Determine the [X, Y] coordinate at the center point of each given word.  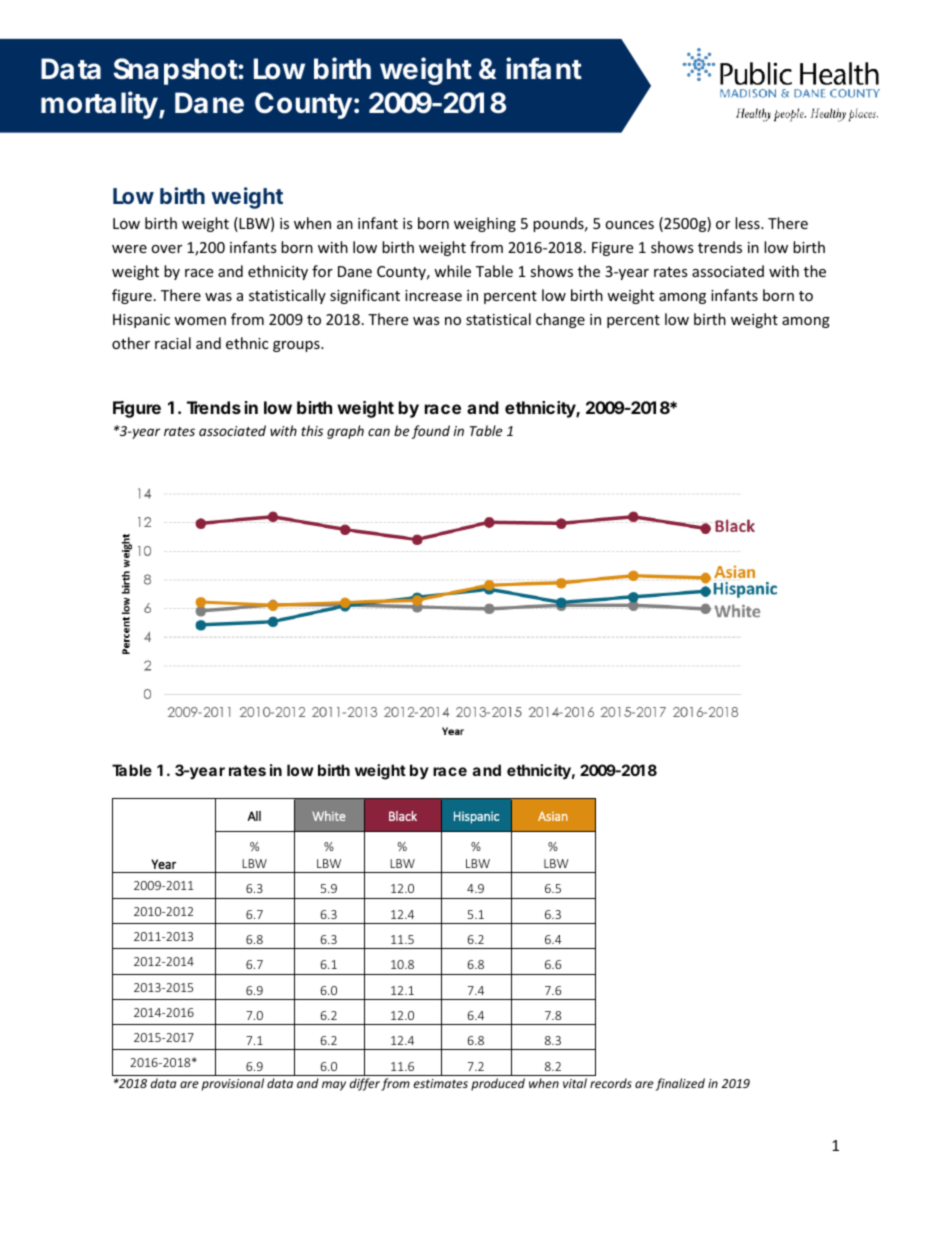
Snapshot [176, 71]
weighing [485, 224]
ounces [629, 225]
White [329, 816]
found [431, 432]
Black [403, 816]
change [560, 320]
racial [173, 343]
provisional [233, 1084]
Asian [553, 816]
